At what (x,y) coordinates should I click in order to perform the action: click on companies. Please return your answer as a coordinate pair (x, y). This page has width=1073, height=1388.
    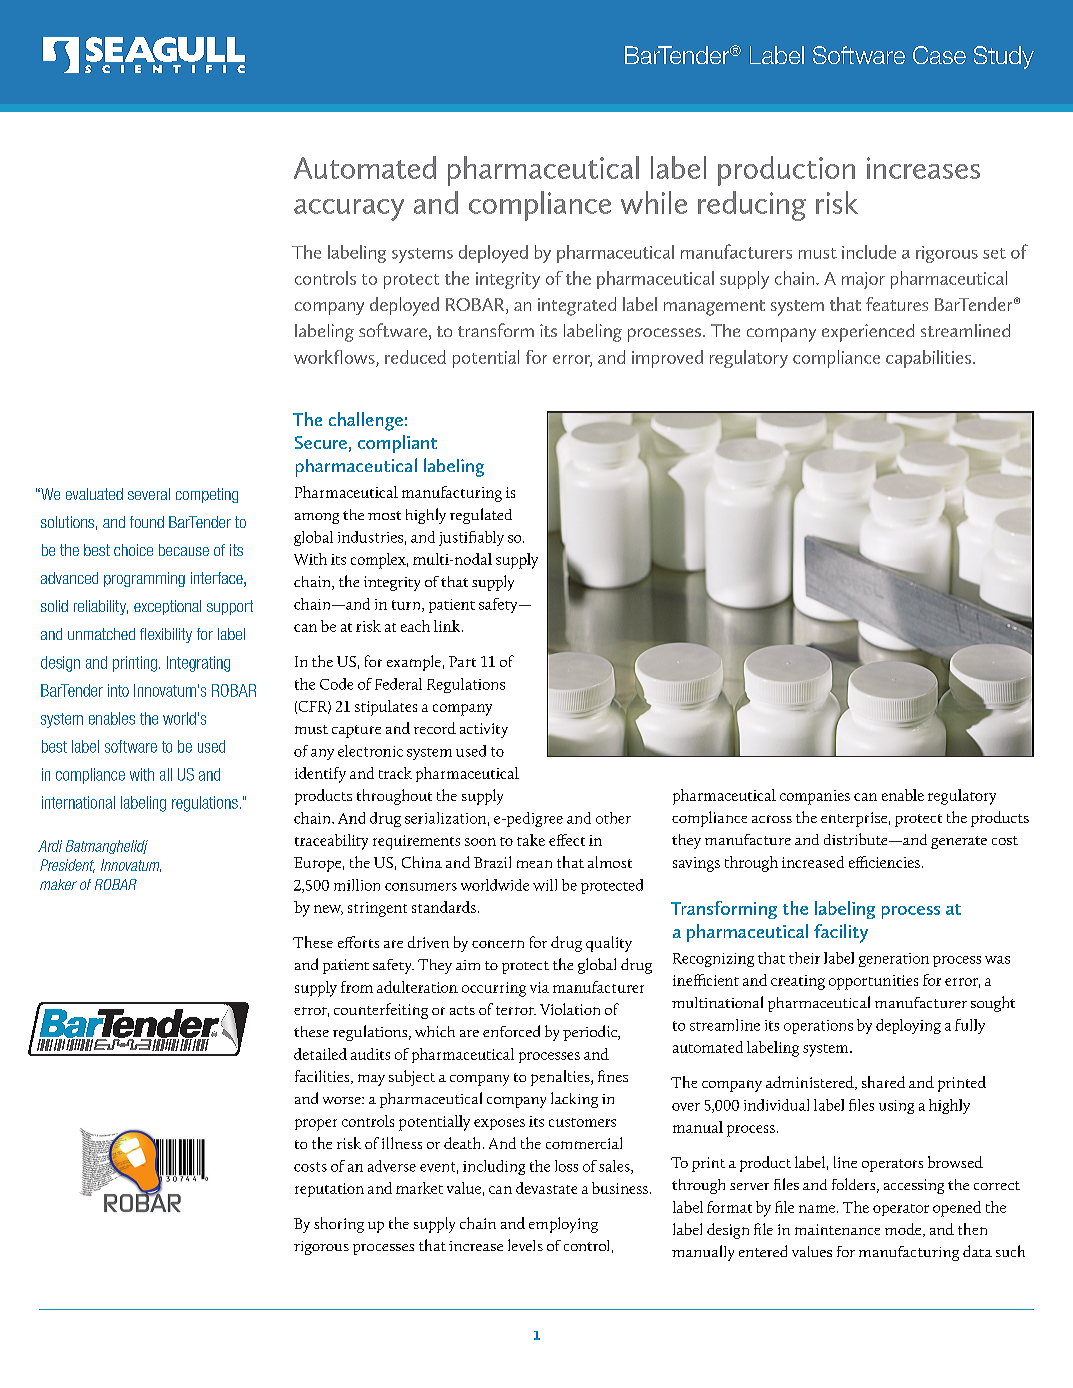
    Looking at the image, I should click on (815, 797).
